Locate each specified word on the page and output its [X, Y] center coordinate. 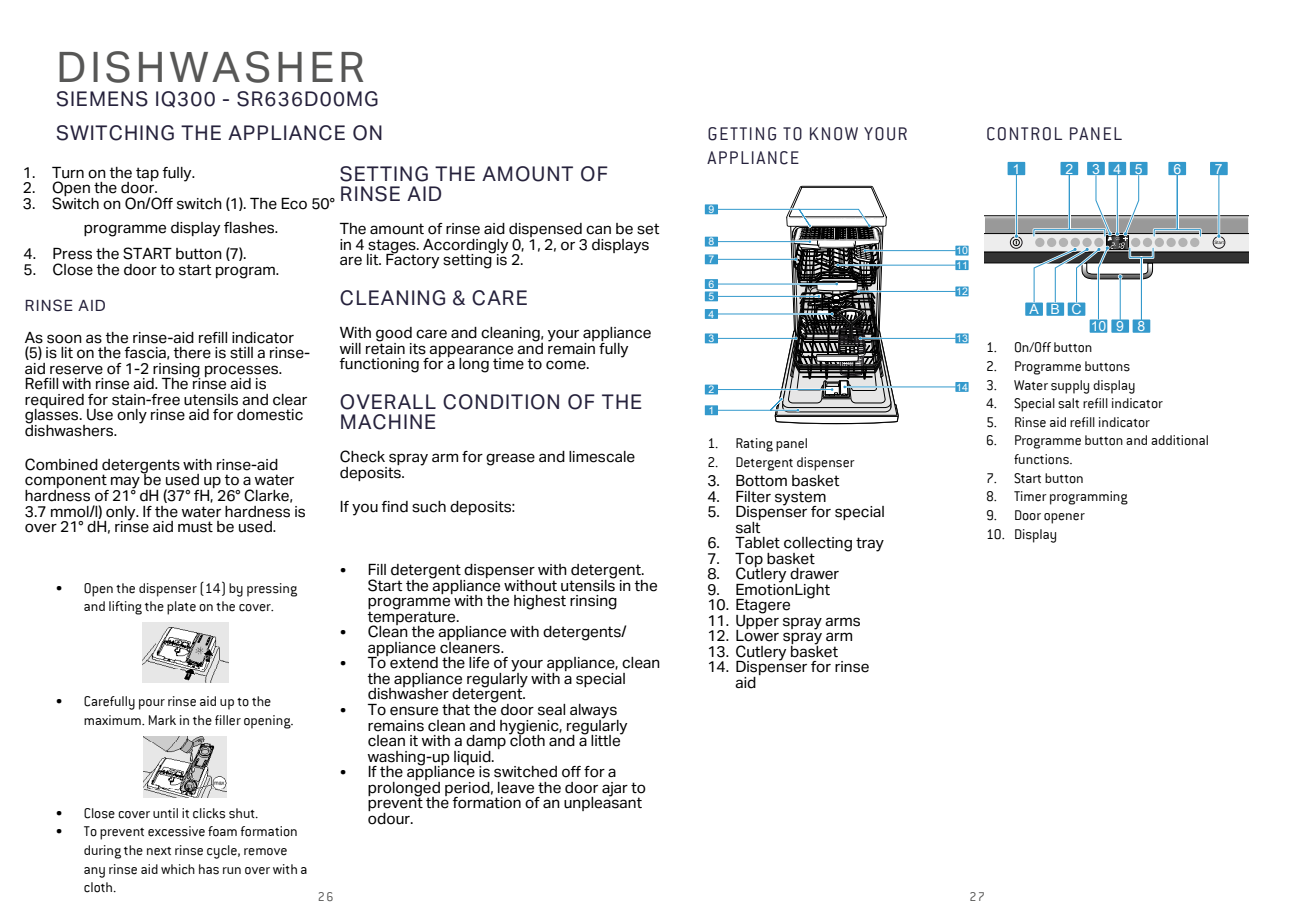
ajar [615, 789]
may [125, 483]
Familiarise [721, 137]
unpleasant [603, 802]
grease [510, 459]
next [159, 851]
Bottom [761, 481]
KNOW [834, 134]
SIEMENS [102, 99]
